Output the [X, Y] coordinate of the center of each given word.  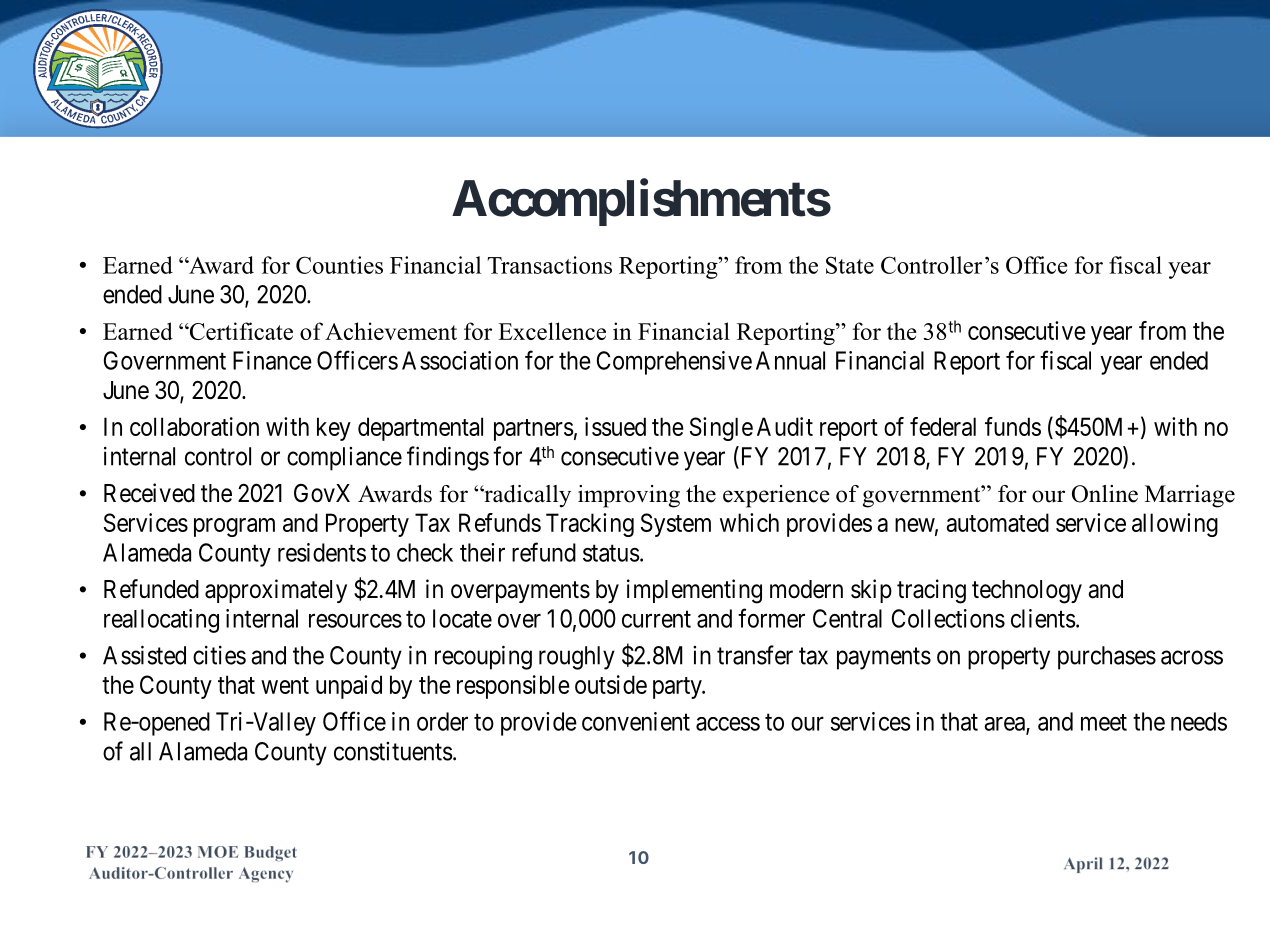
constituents [393, 751]
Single [721, 429]
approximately [276, 591]
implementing [694, 591]
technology [1027, 592]
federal [943, 426]
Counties [339, 265]
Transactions [549, 265]
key [334, 429]
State [850, 265]
